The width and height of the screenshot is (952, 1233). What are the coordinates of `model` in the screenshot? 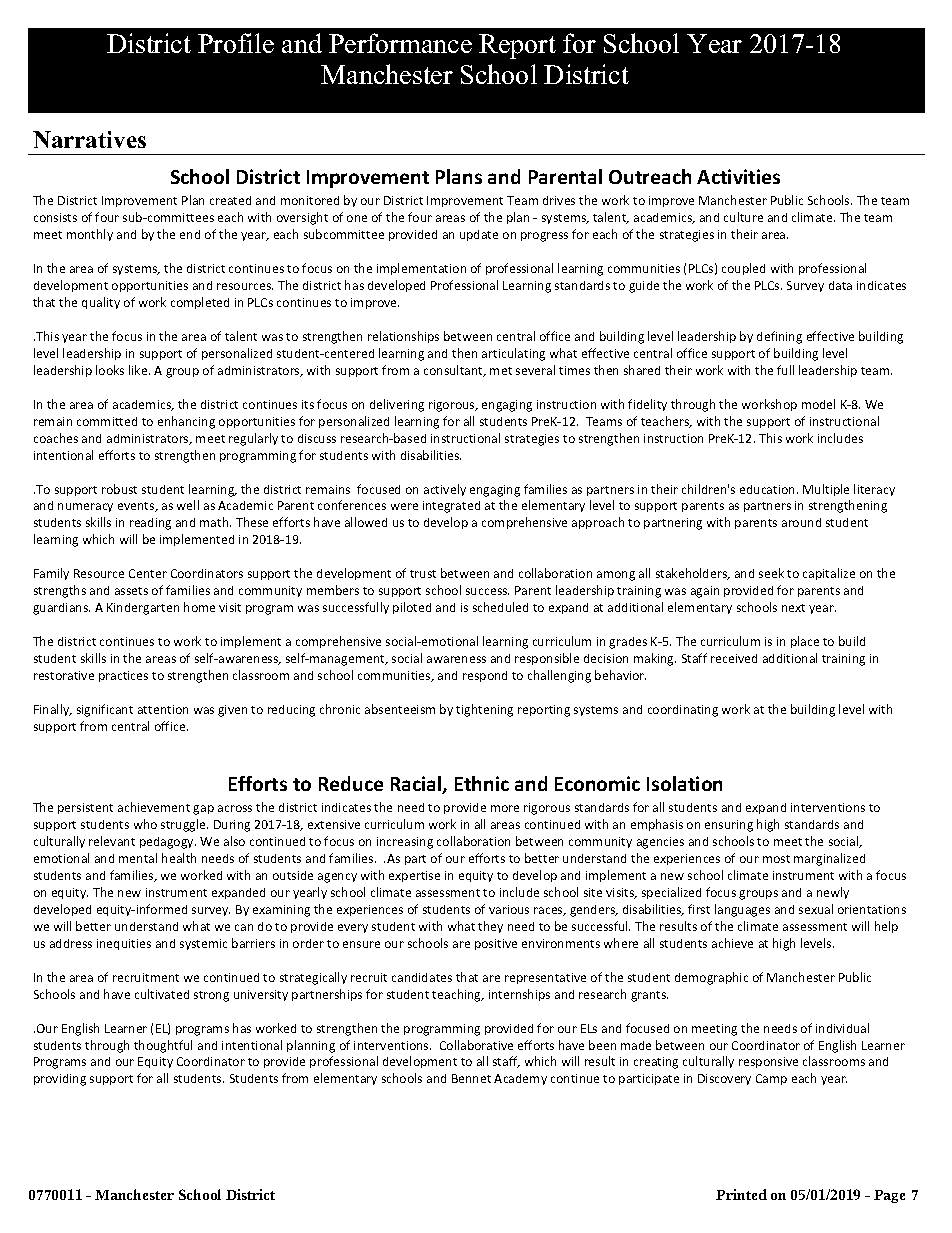 It's located at (818, 404).
